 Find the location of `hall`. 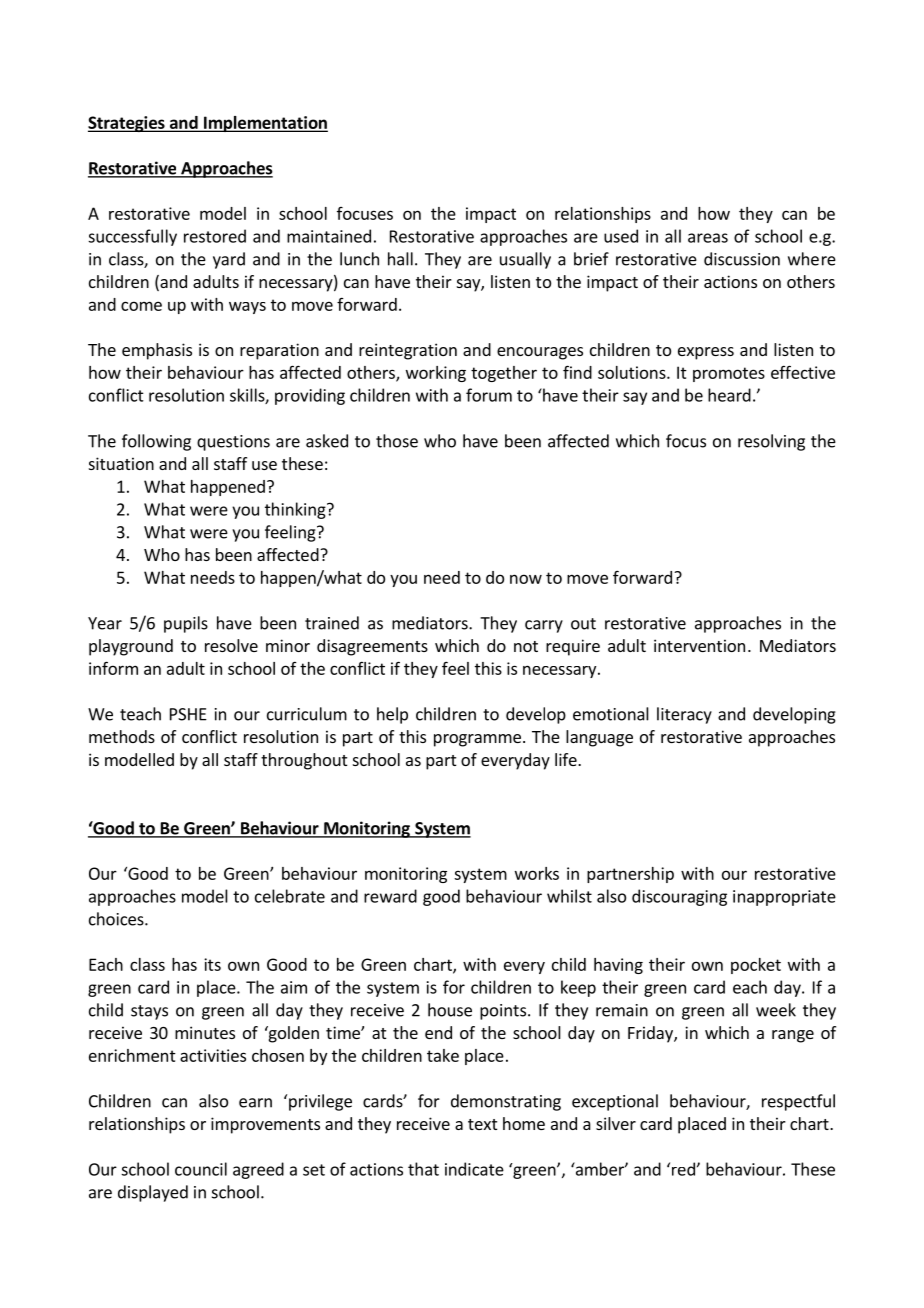

hall is located at coordinates (400, 259).
